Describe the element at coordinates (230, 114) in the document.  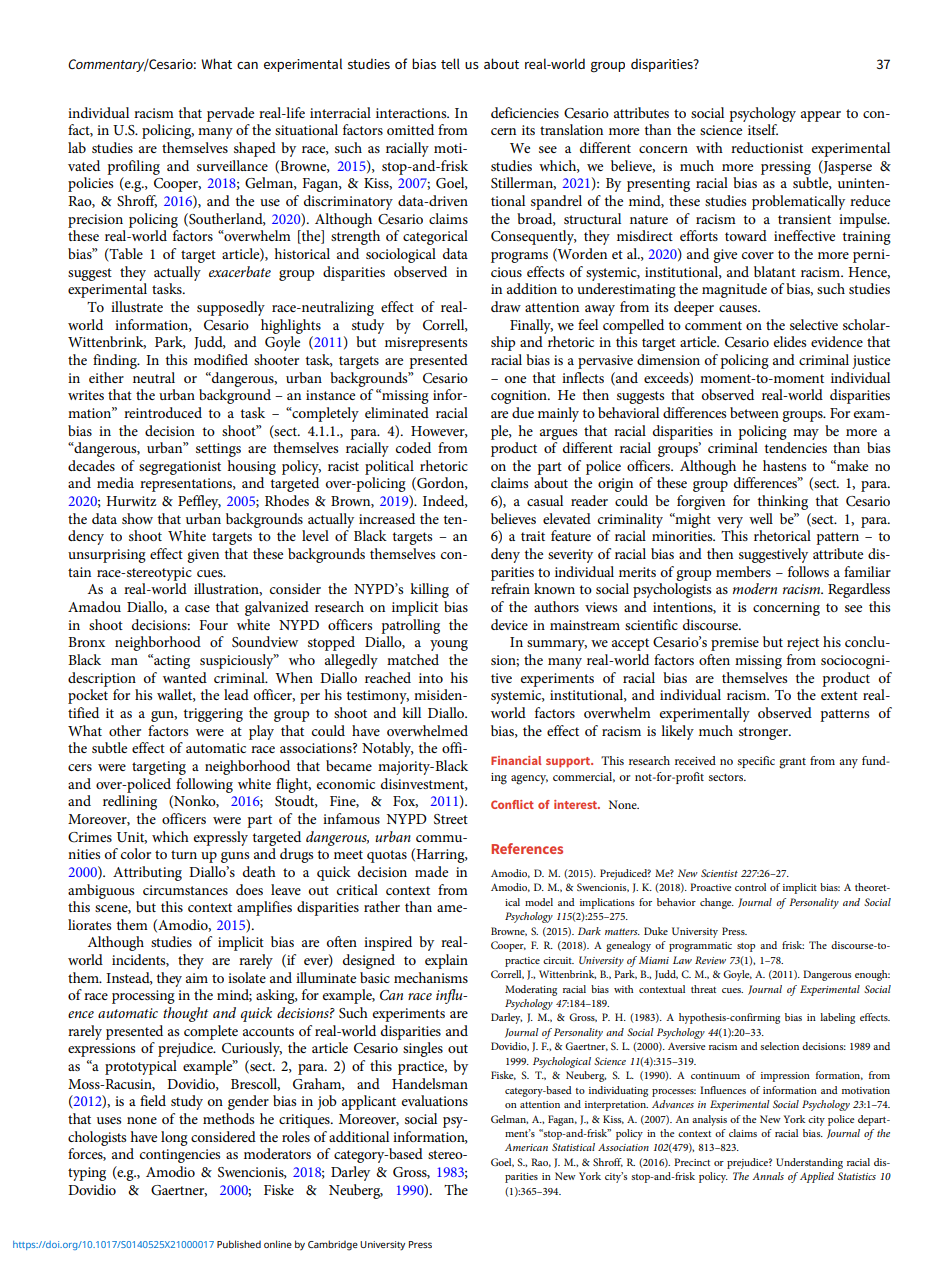
I see `pervade` at that location.
